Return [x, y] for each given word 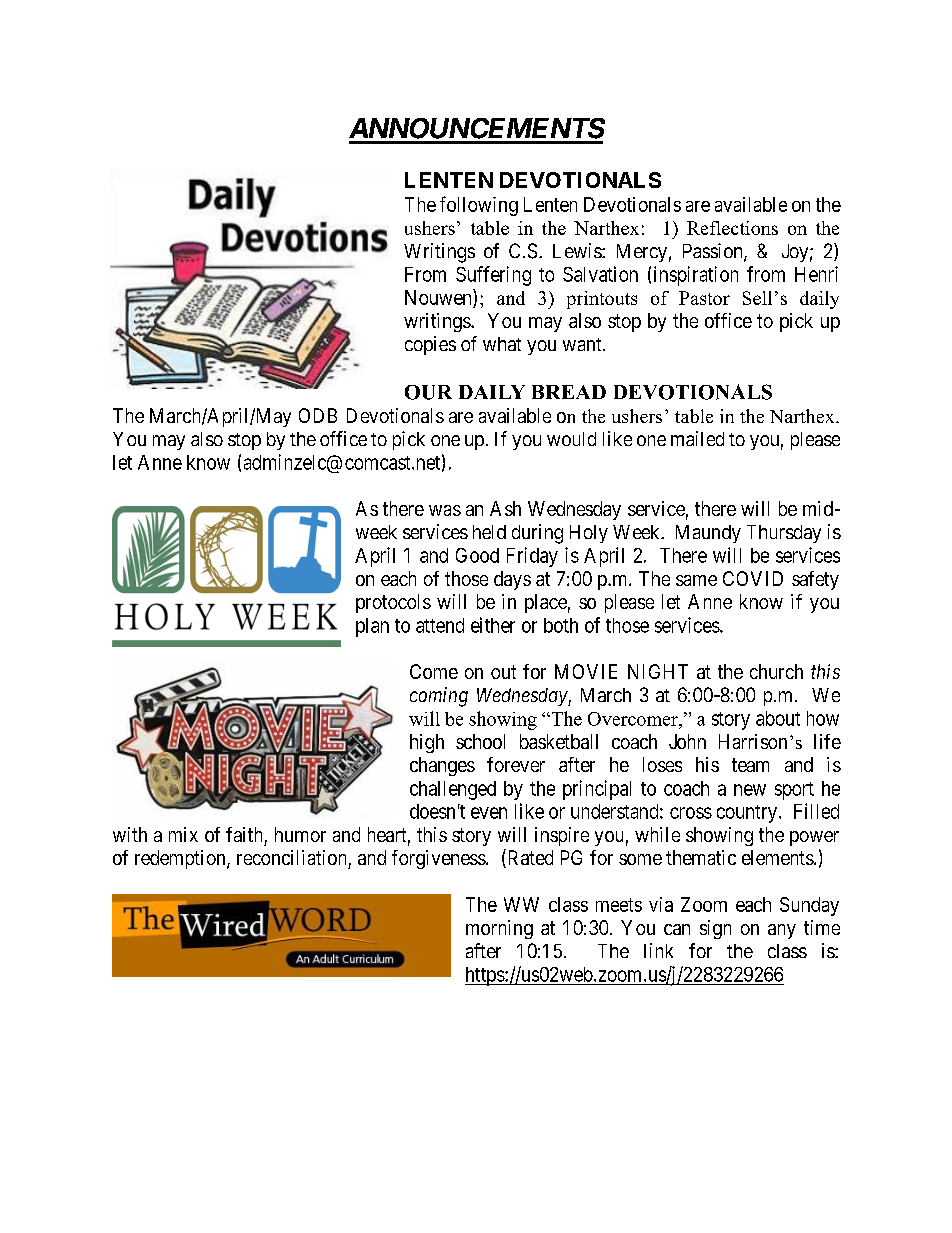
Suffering [493, 276]
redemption [181, 859]
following [479, 206]
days [512, 580]
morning [499, 929]
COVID [753, 578]
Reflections [732, 228]
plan [372, 627]
